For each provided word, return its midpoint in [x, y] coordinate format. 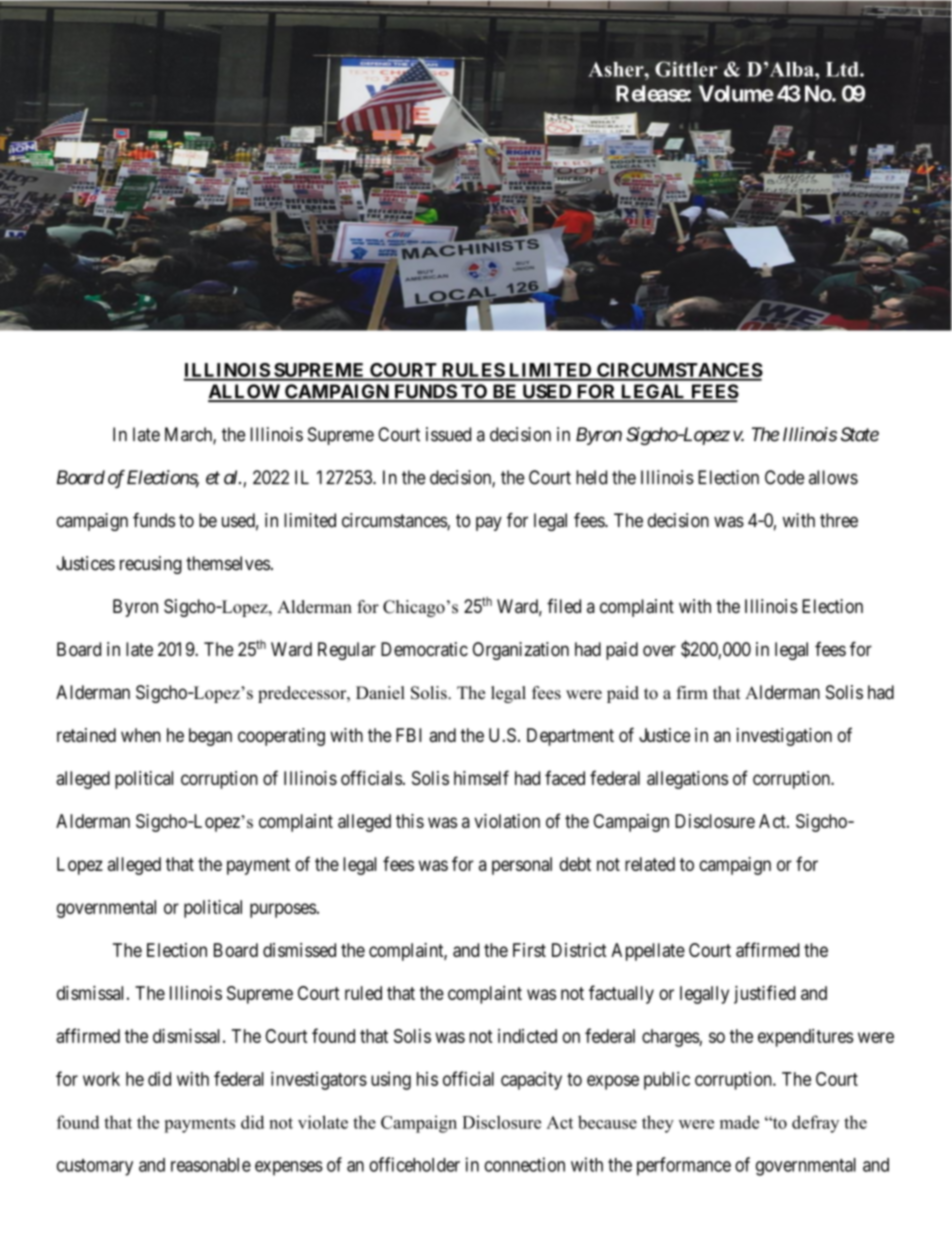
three [839, 520]
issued [448, 434]
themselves [228, 563]
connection [524, 1164]
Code [784, 477]
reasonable [211, 1165]
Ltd [843, 69]
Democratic [424, 649]
